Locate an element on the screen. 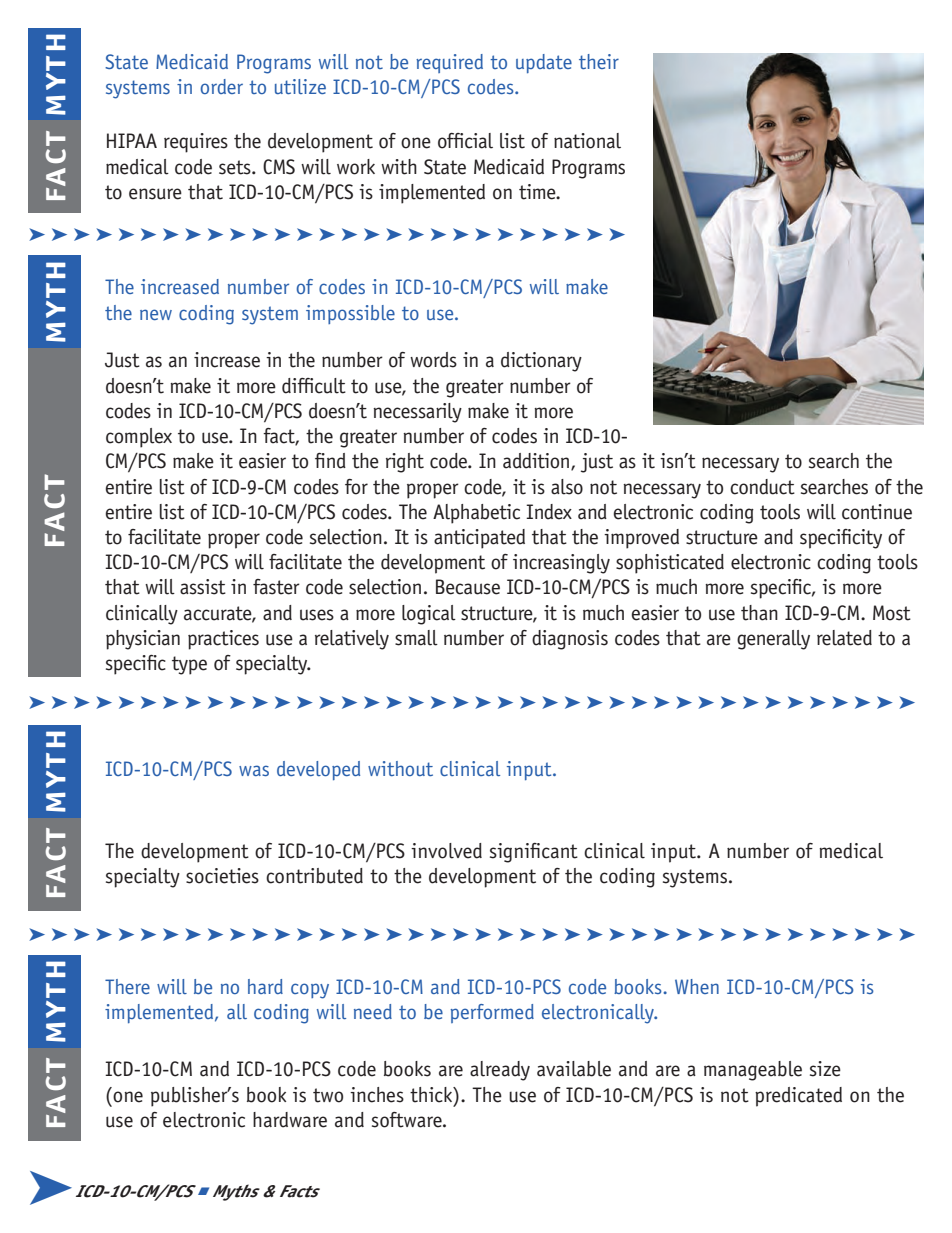 The image size is (952, 1233). assist is located at coordinates (203, 587).
